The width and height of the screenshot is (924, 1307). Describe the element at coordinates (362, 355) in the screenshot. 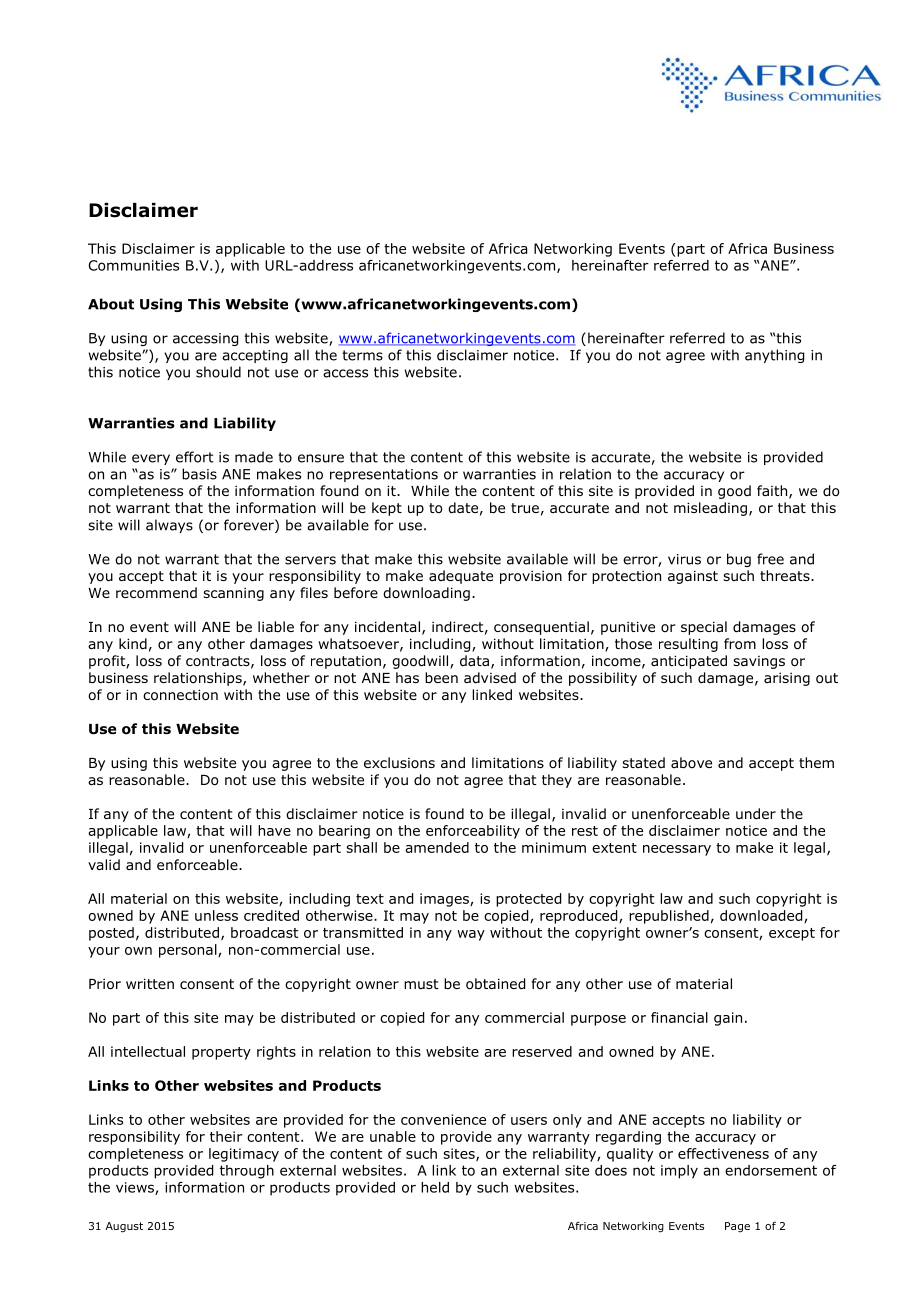

I see `terms` at that location.
